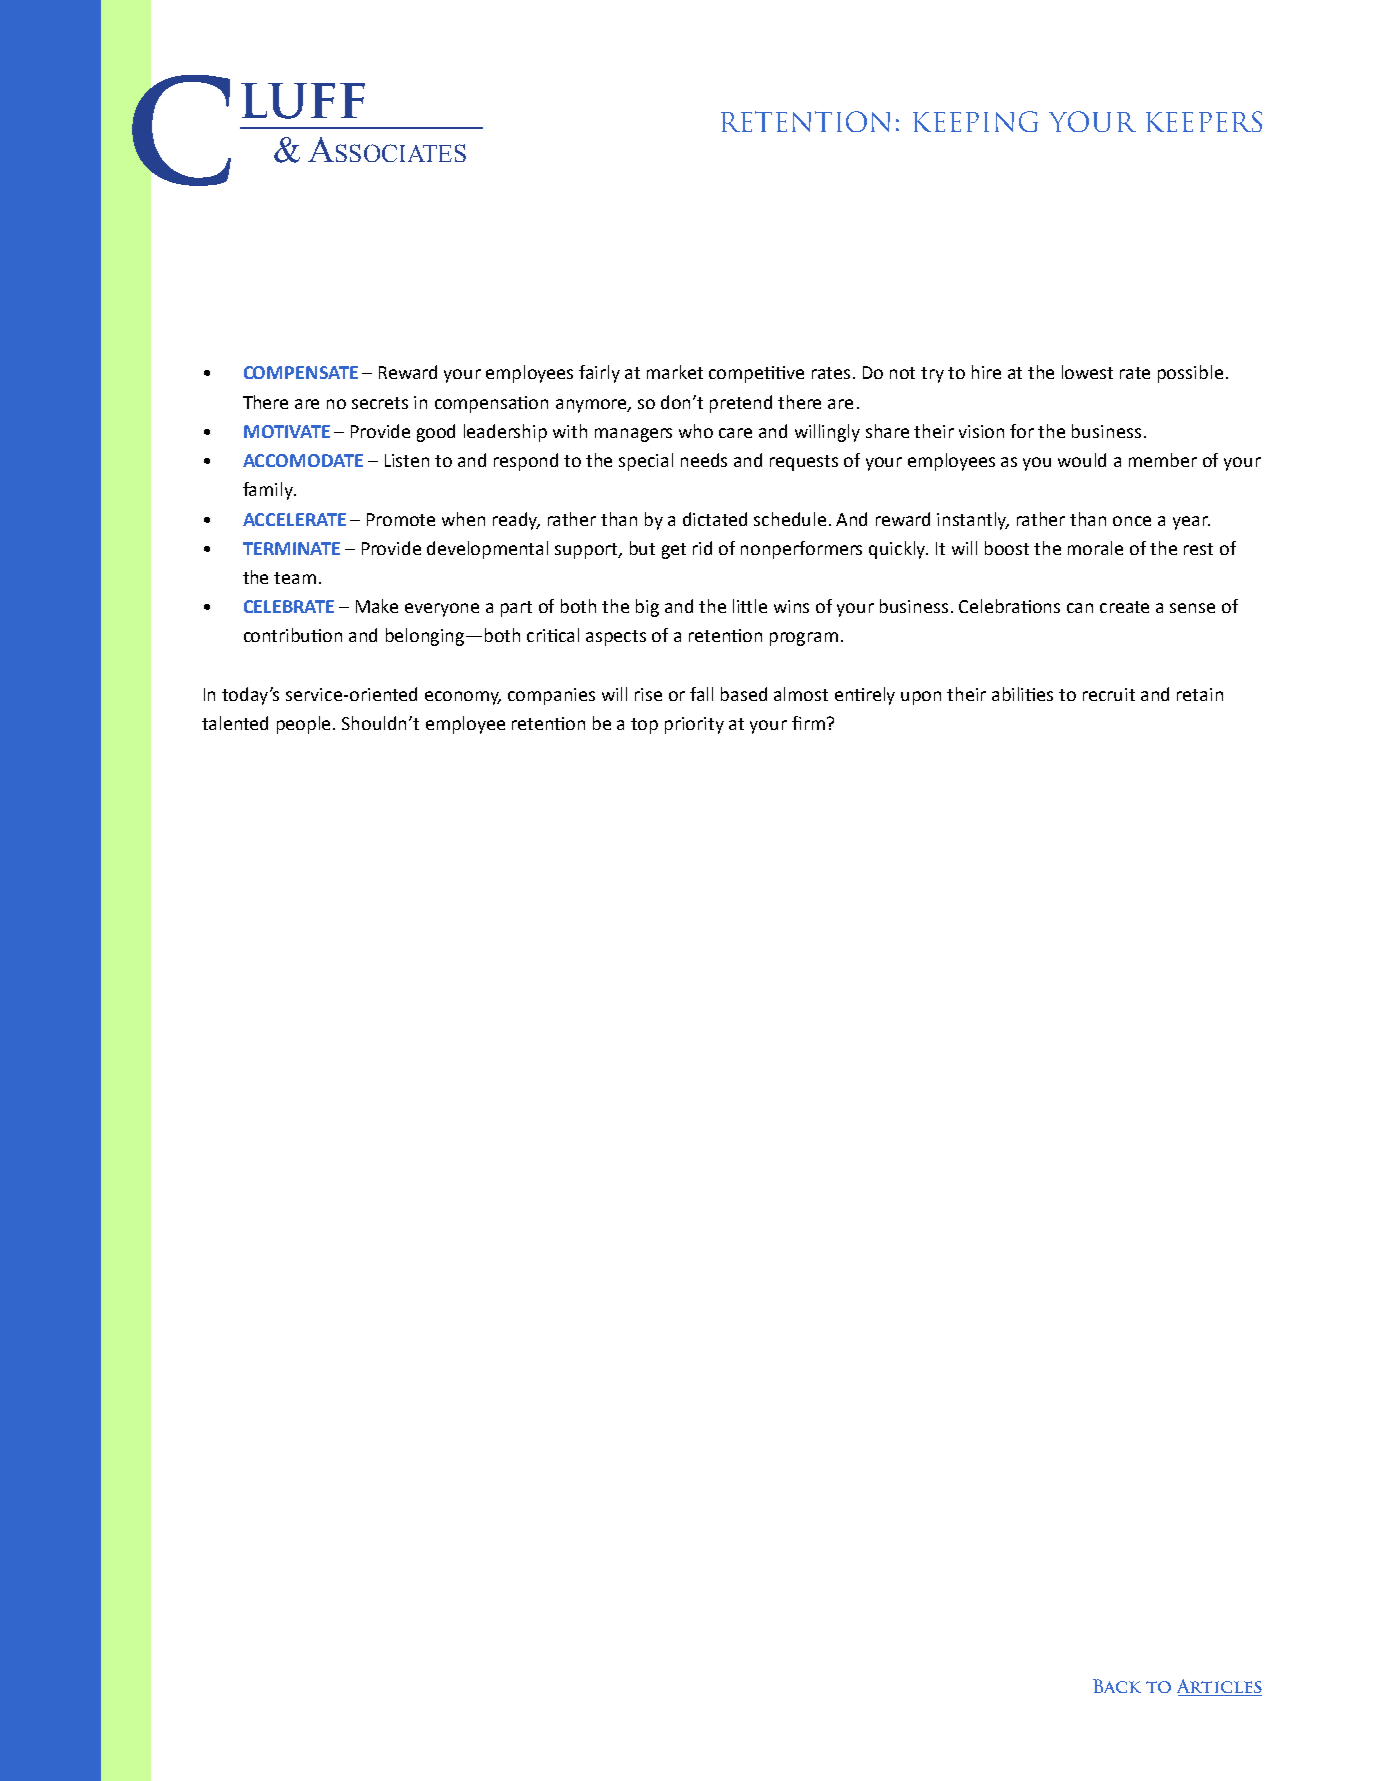 The height and width of the screenshot is (1781, 1376). I want to click on keepers, so click(1204, 121).
